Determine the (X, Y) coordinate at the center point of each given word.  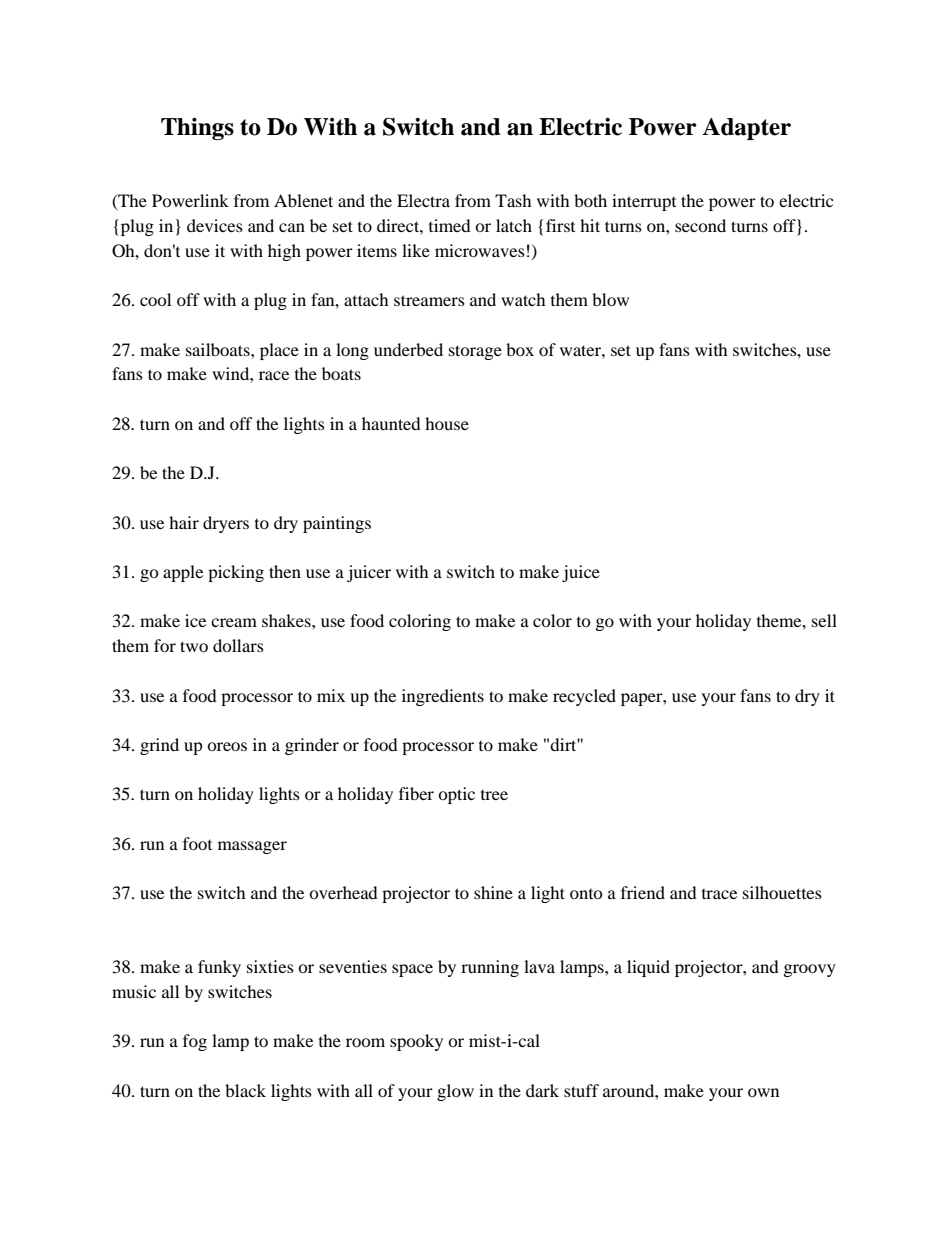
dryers (226, 524)
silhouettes (782, 892)
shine (493, 892)
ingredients (443, 697)
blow (610, 299)
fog (195, 1042)
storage (475, 352)
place (279, 351)
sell (824, 620)
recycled (584, 697)
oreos (227, 746)
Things (197, 129)
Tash (513, 200)
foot (197, 843)
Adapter (746, 129)
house (447, 423)
